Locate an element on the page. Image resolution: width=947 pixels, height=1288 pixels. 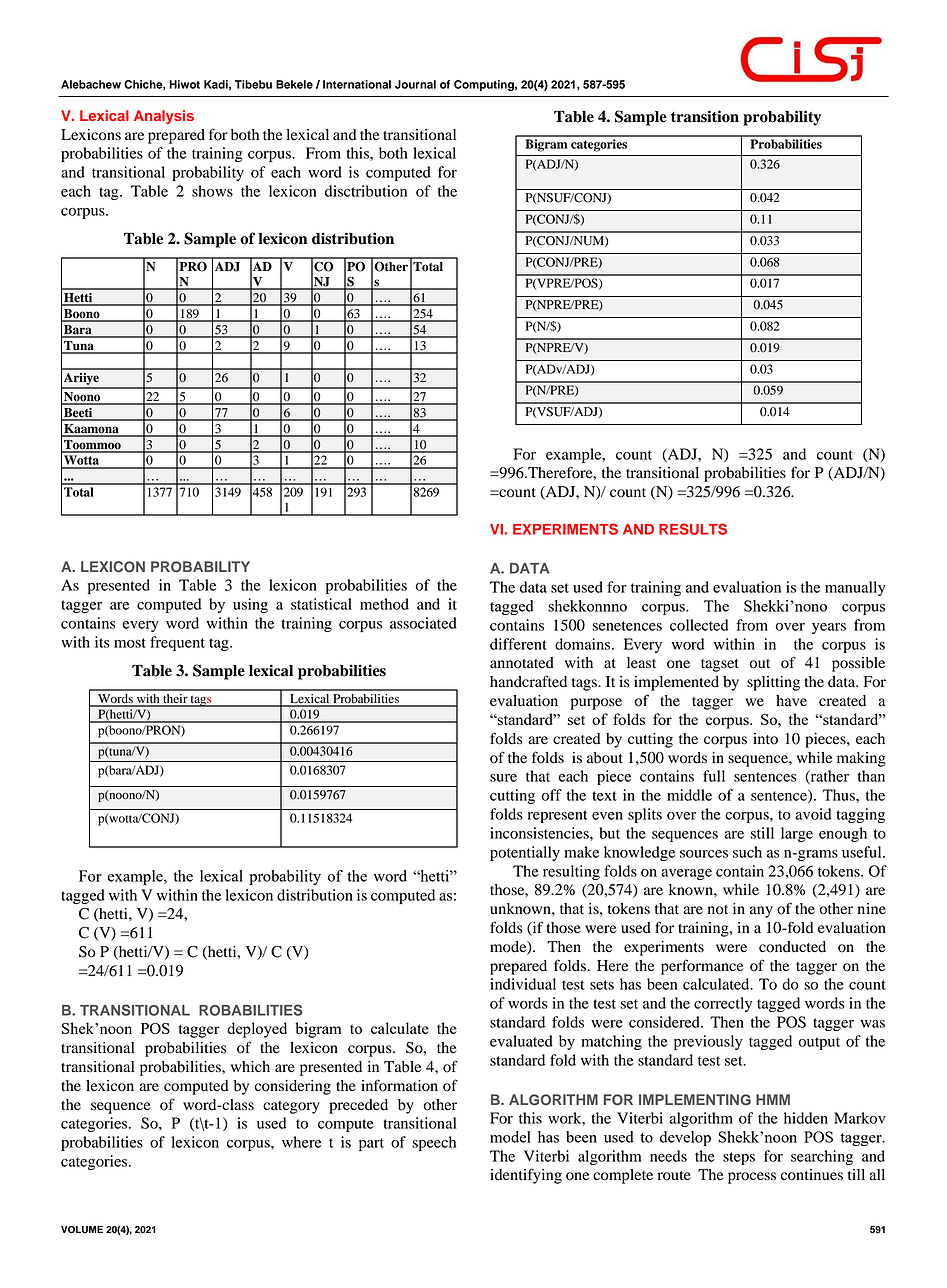
International is located at coordinates (357, 84).
